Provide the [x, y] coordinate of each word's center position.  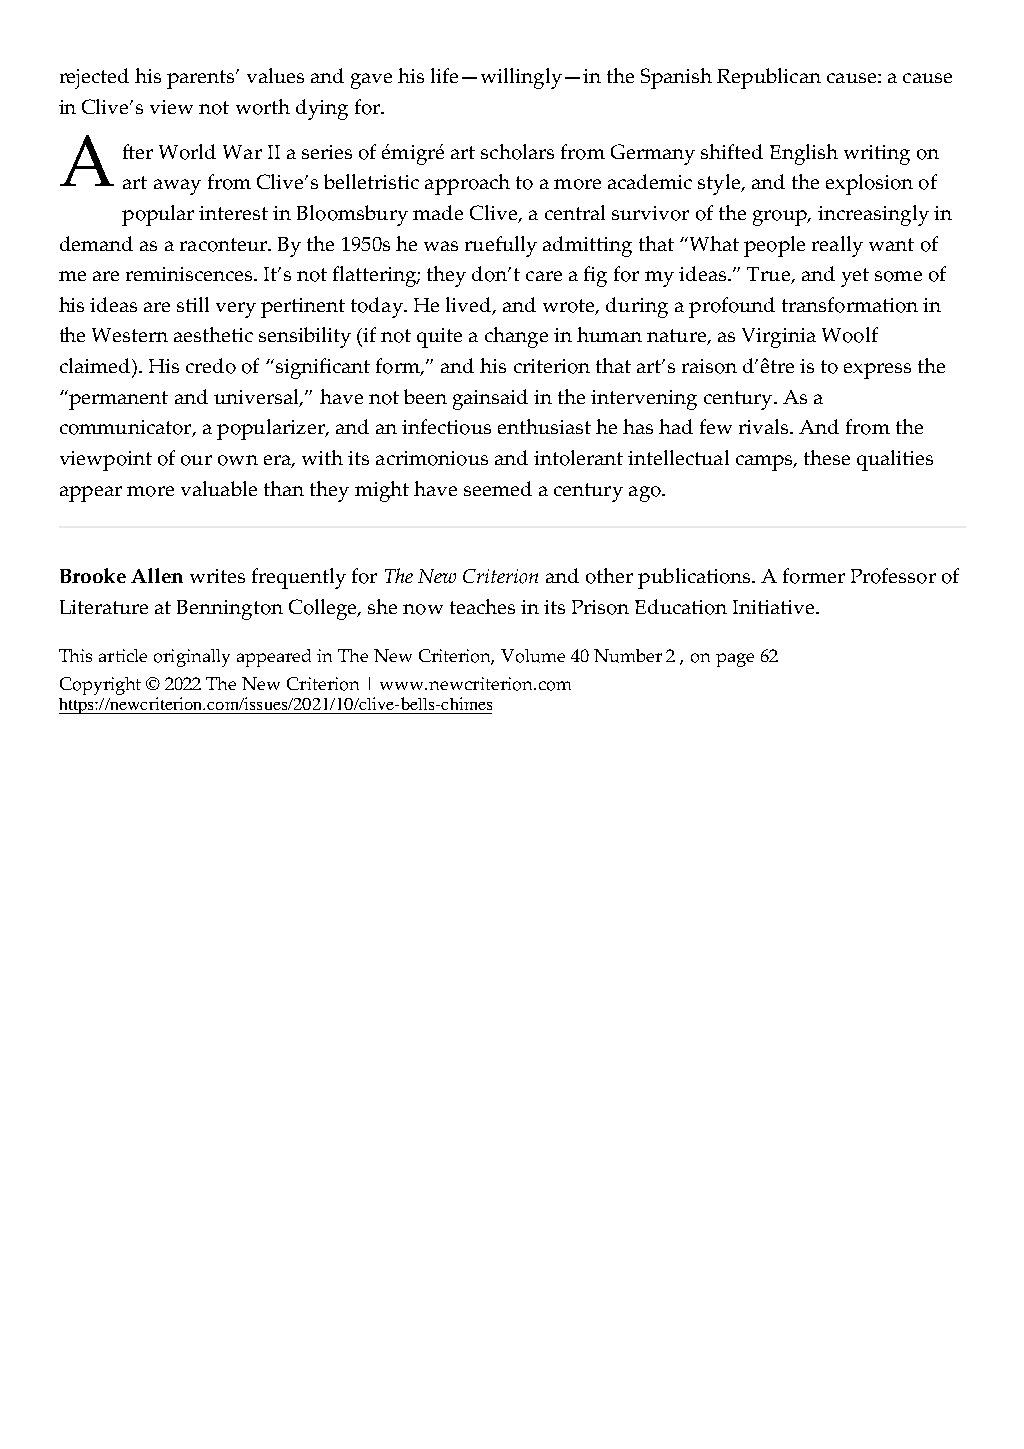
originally [192, 658]
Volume [533, 656]
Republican [769, 78]
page [735, 660]
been [425, 396]
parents [202, 79]
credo [211, 366]
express [877, 371]
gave [371, 81]
